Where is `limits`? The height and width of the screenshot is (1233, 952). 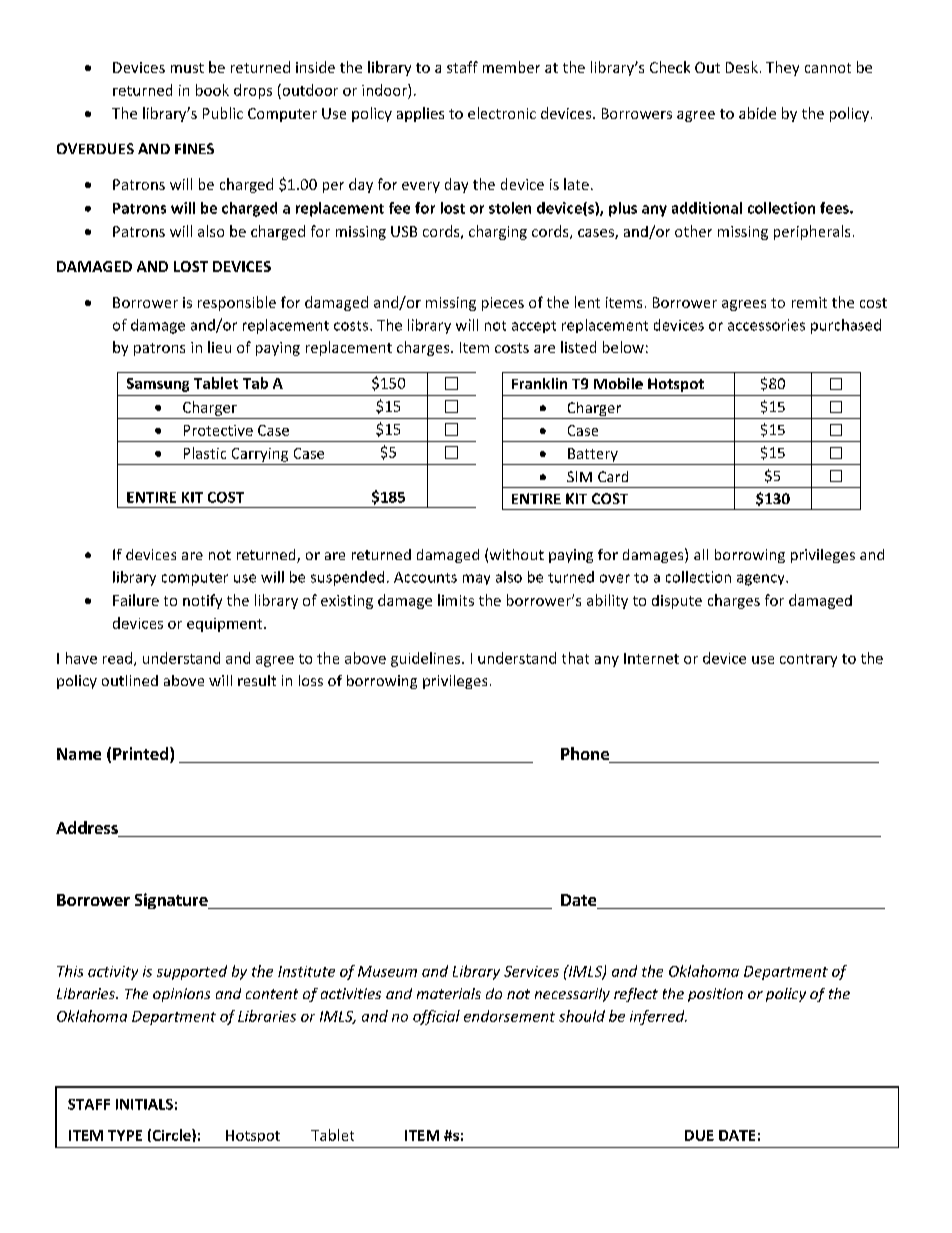 limits is located at coordinates (456, 600).
